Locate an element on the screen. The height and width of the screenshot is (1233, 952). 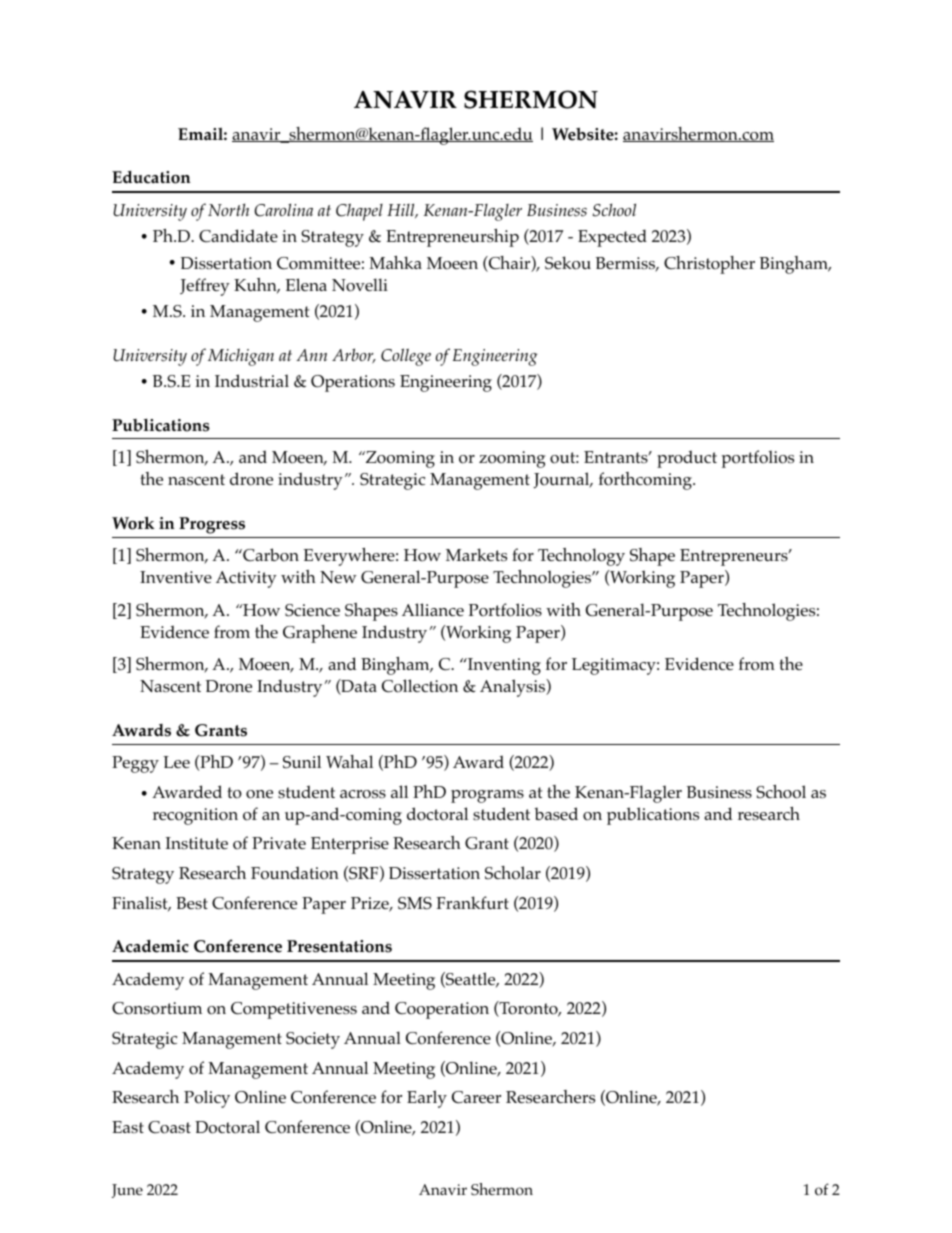
based is located at coordinates (556, 813).
